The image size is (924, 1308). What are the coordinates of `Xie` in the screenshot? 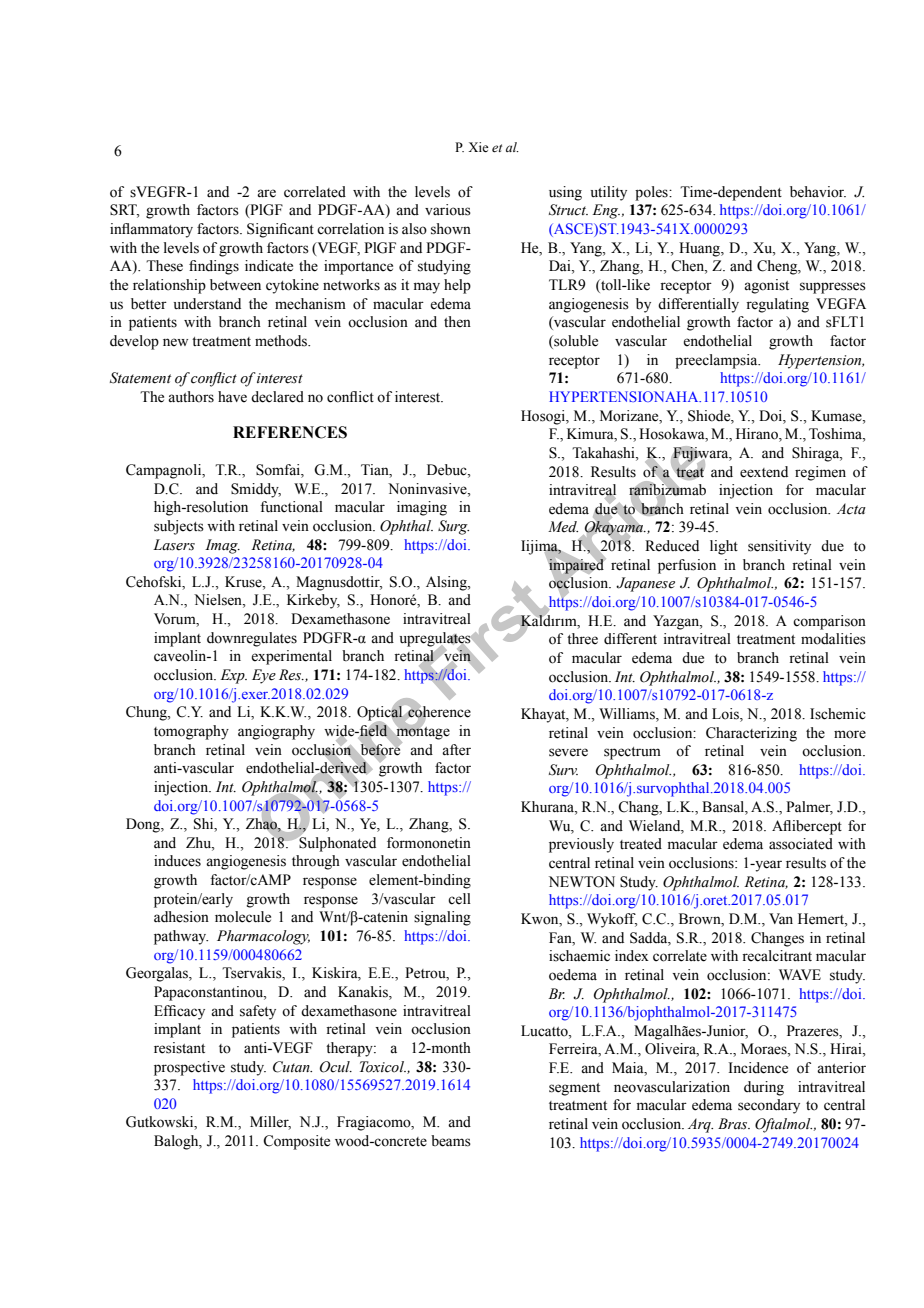 It's located at (478, 147).
